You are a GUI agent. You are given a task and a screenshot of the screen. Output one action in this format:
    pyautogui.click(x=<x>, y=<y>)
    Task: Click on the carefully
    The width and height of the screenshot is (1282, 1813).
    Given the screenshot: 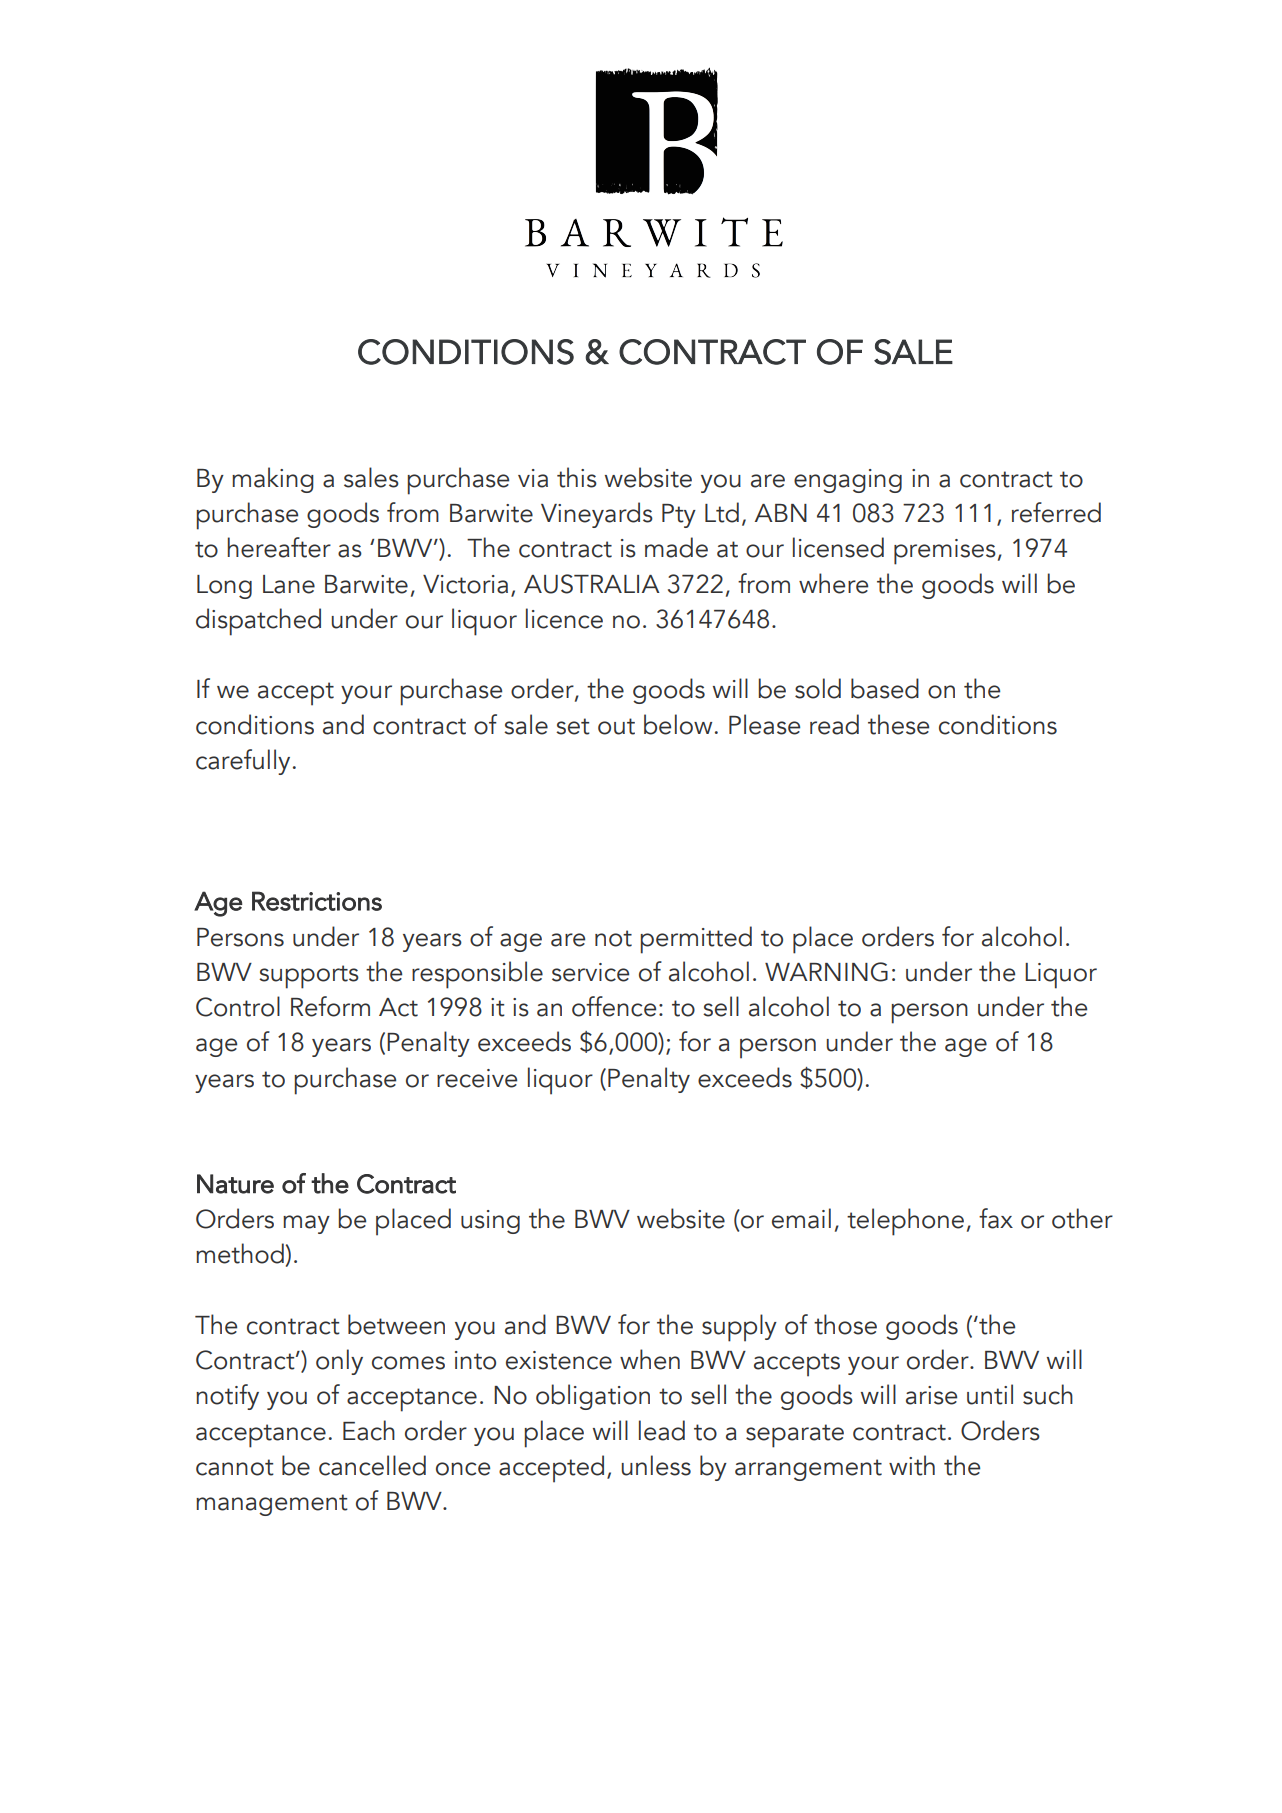 What is the action you would take?
    pyautogui.click(x=243, y=762)
